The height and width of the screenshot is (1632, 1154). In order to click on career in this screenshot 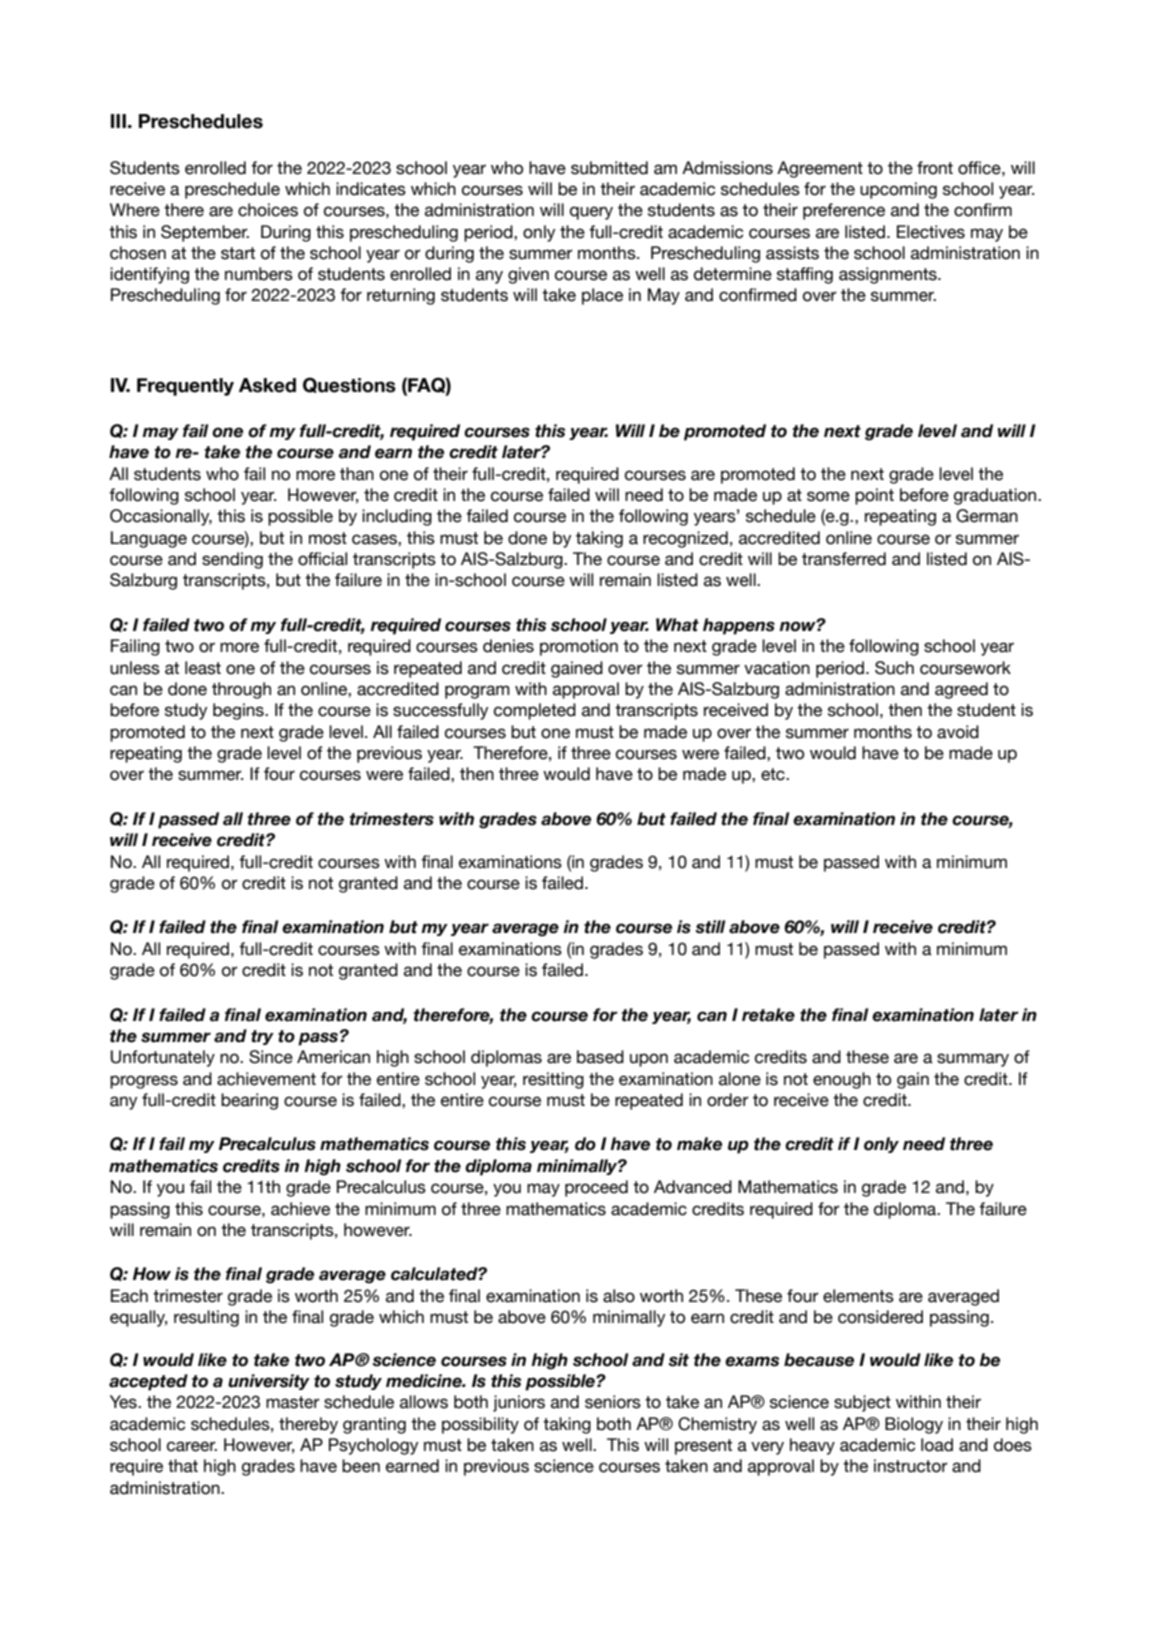, I will do `click(192, 1446)`.
